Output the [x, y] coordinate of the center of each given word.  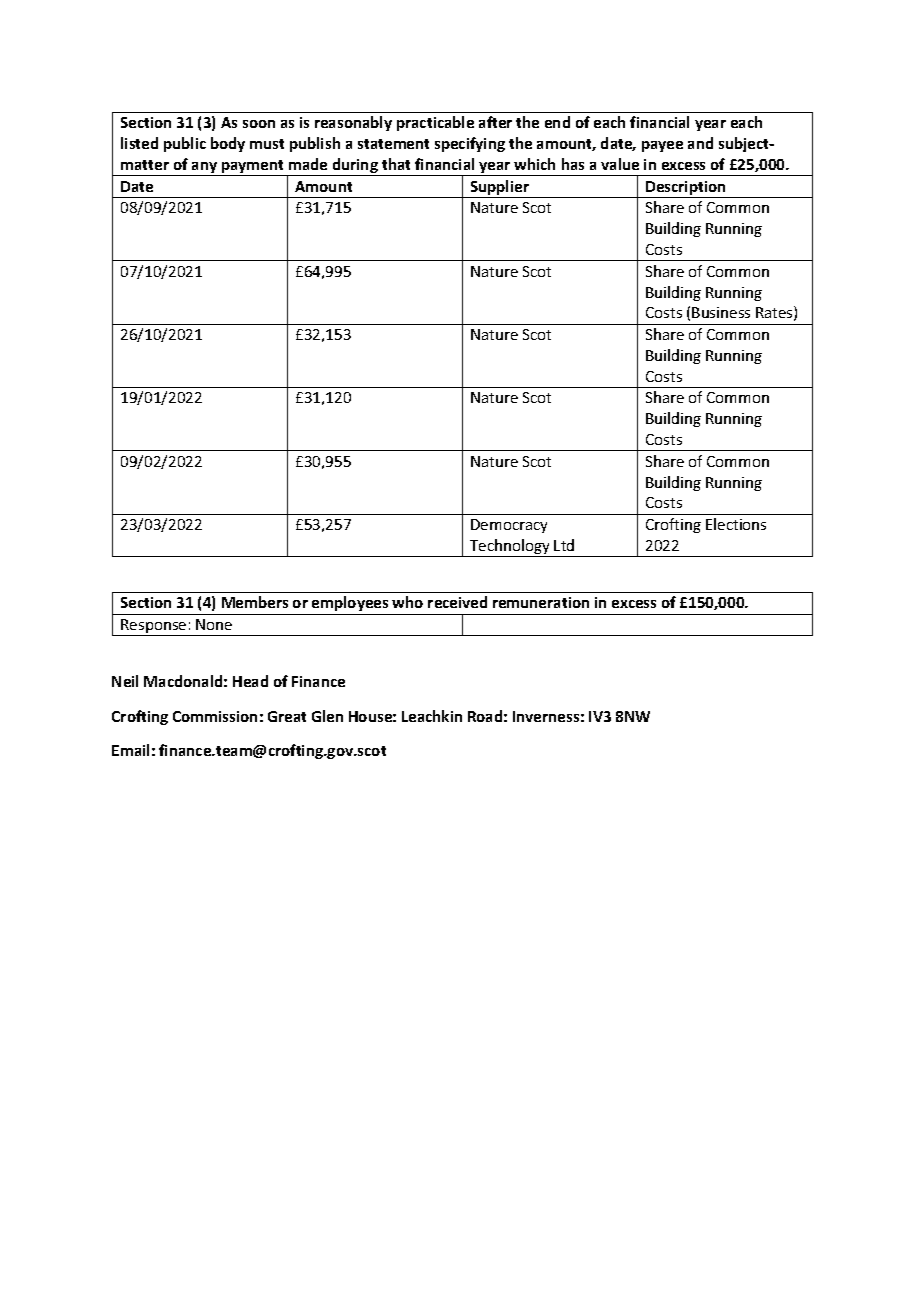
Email [130, 750]
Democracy [509, 526]
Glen [327, 716]
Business [721, 312]
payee [662, 146]
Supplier [499, 189]
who [407, 602]
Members [255, 602]
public [185, 144]
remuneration [541, 602]
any [205, 169]
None [214, 624]
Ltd [564, 545]
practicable [435, 123]
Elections [736, 524]
